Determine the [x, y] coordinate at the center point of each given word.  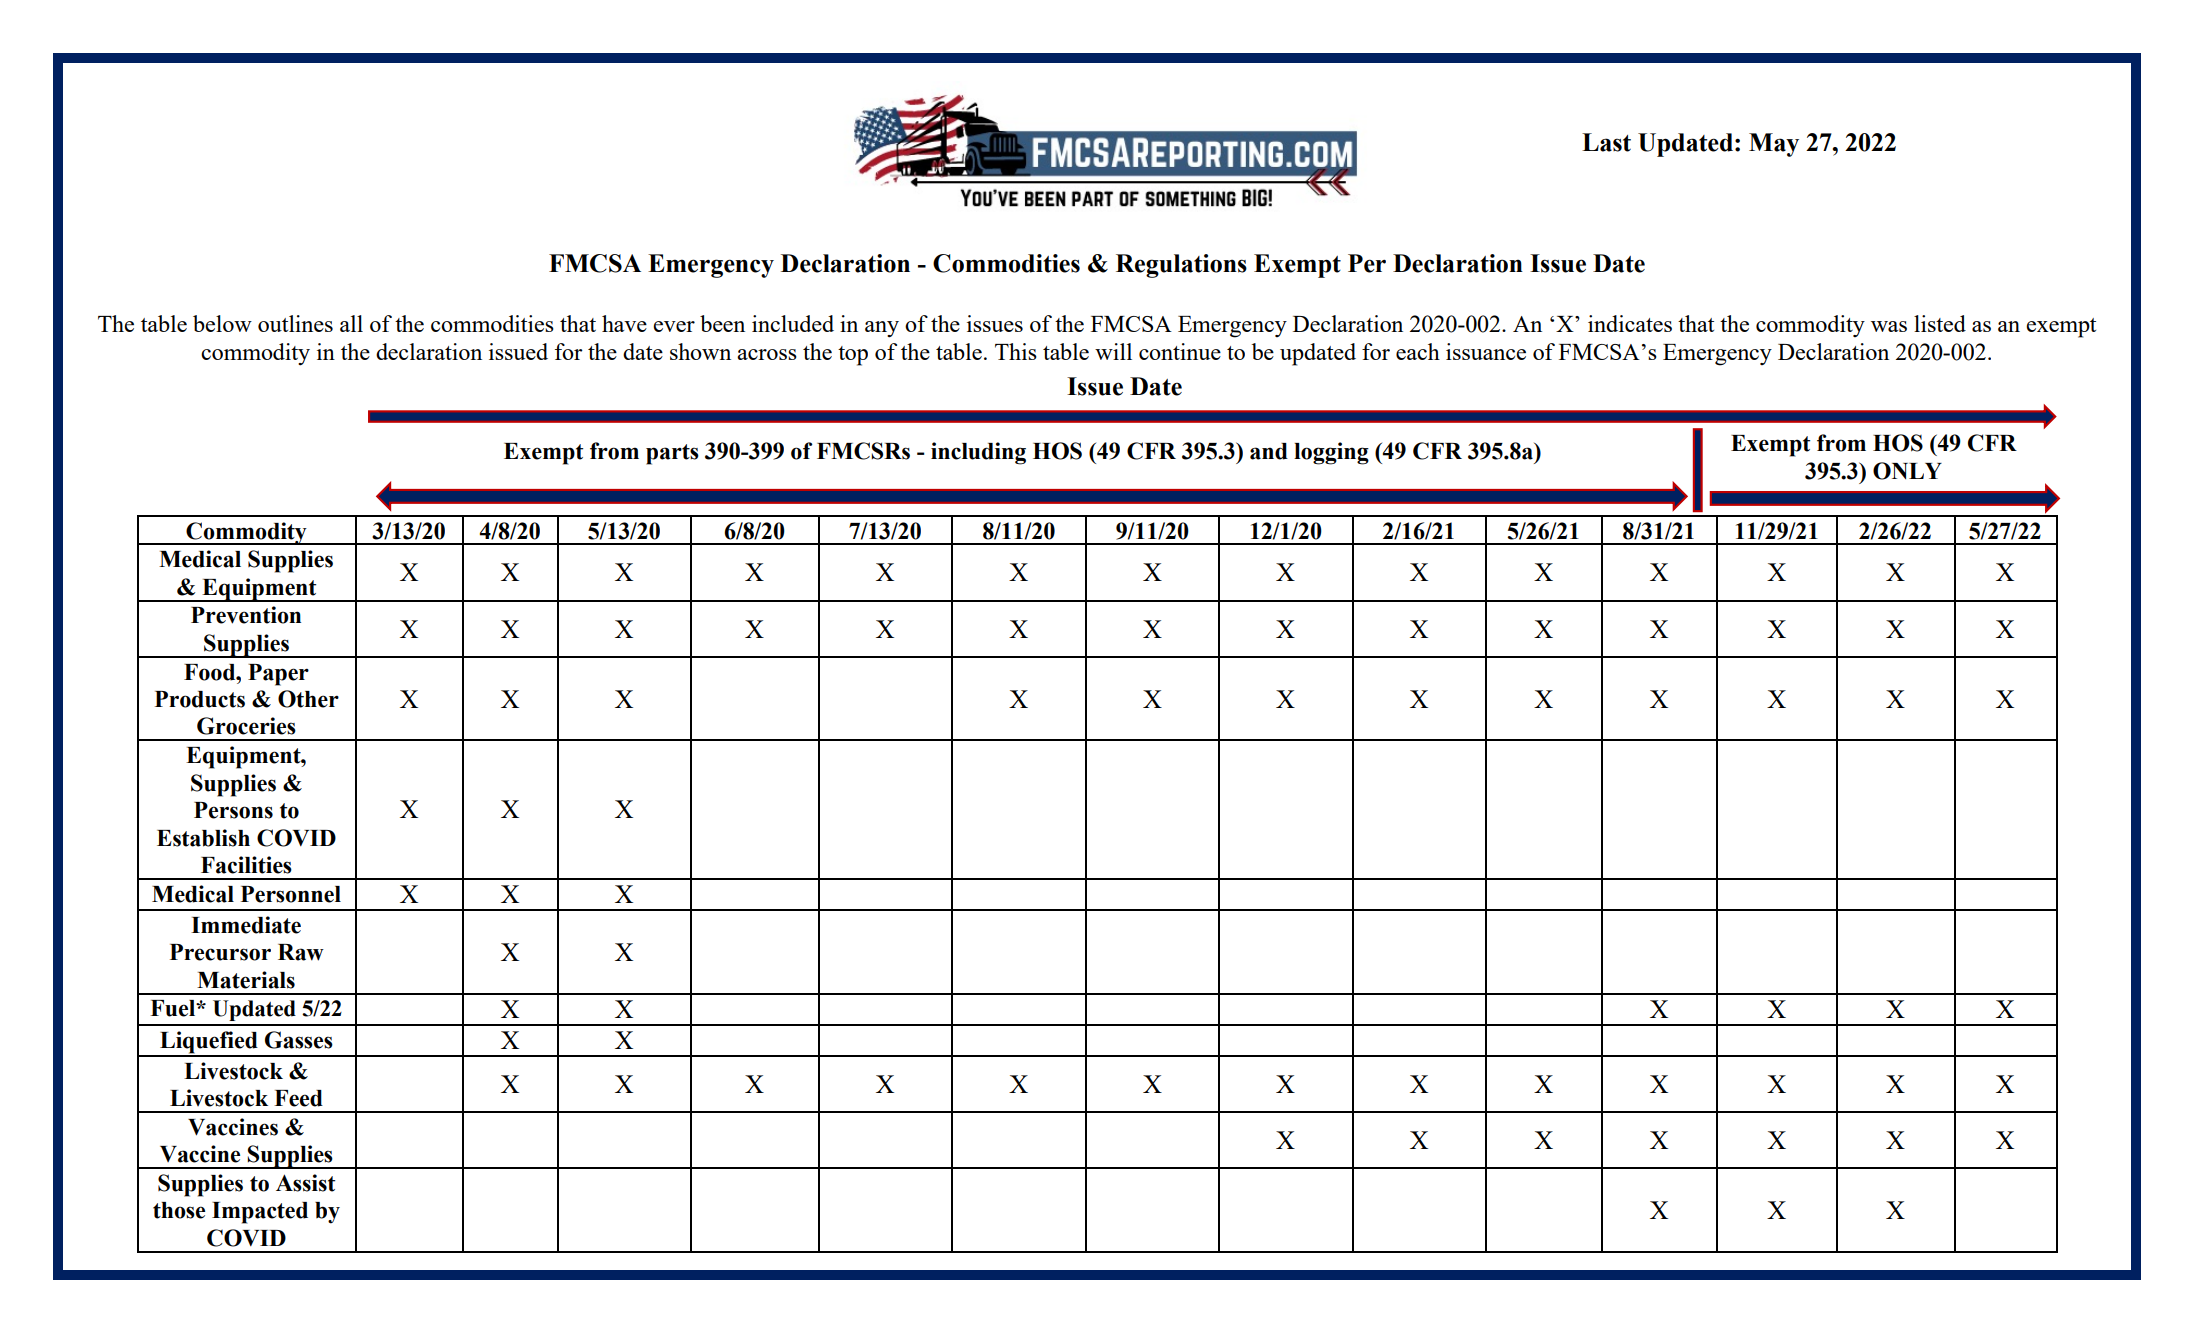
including [978, 453]
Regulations [1181, 266]
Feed [298, 1098]
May [1774, 145]
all [351, 323]
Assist [305, 1183]
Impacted [260, 1213]
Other [308, 699]
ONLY [1907, 471]
